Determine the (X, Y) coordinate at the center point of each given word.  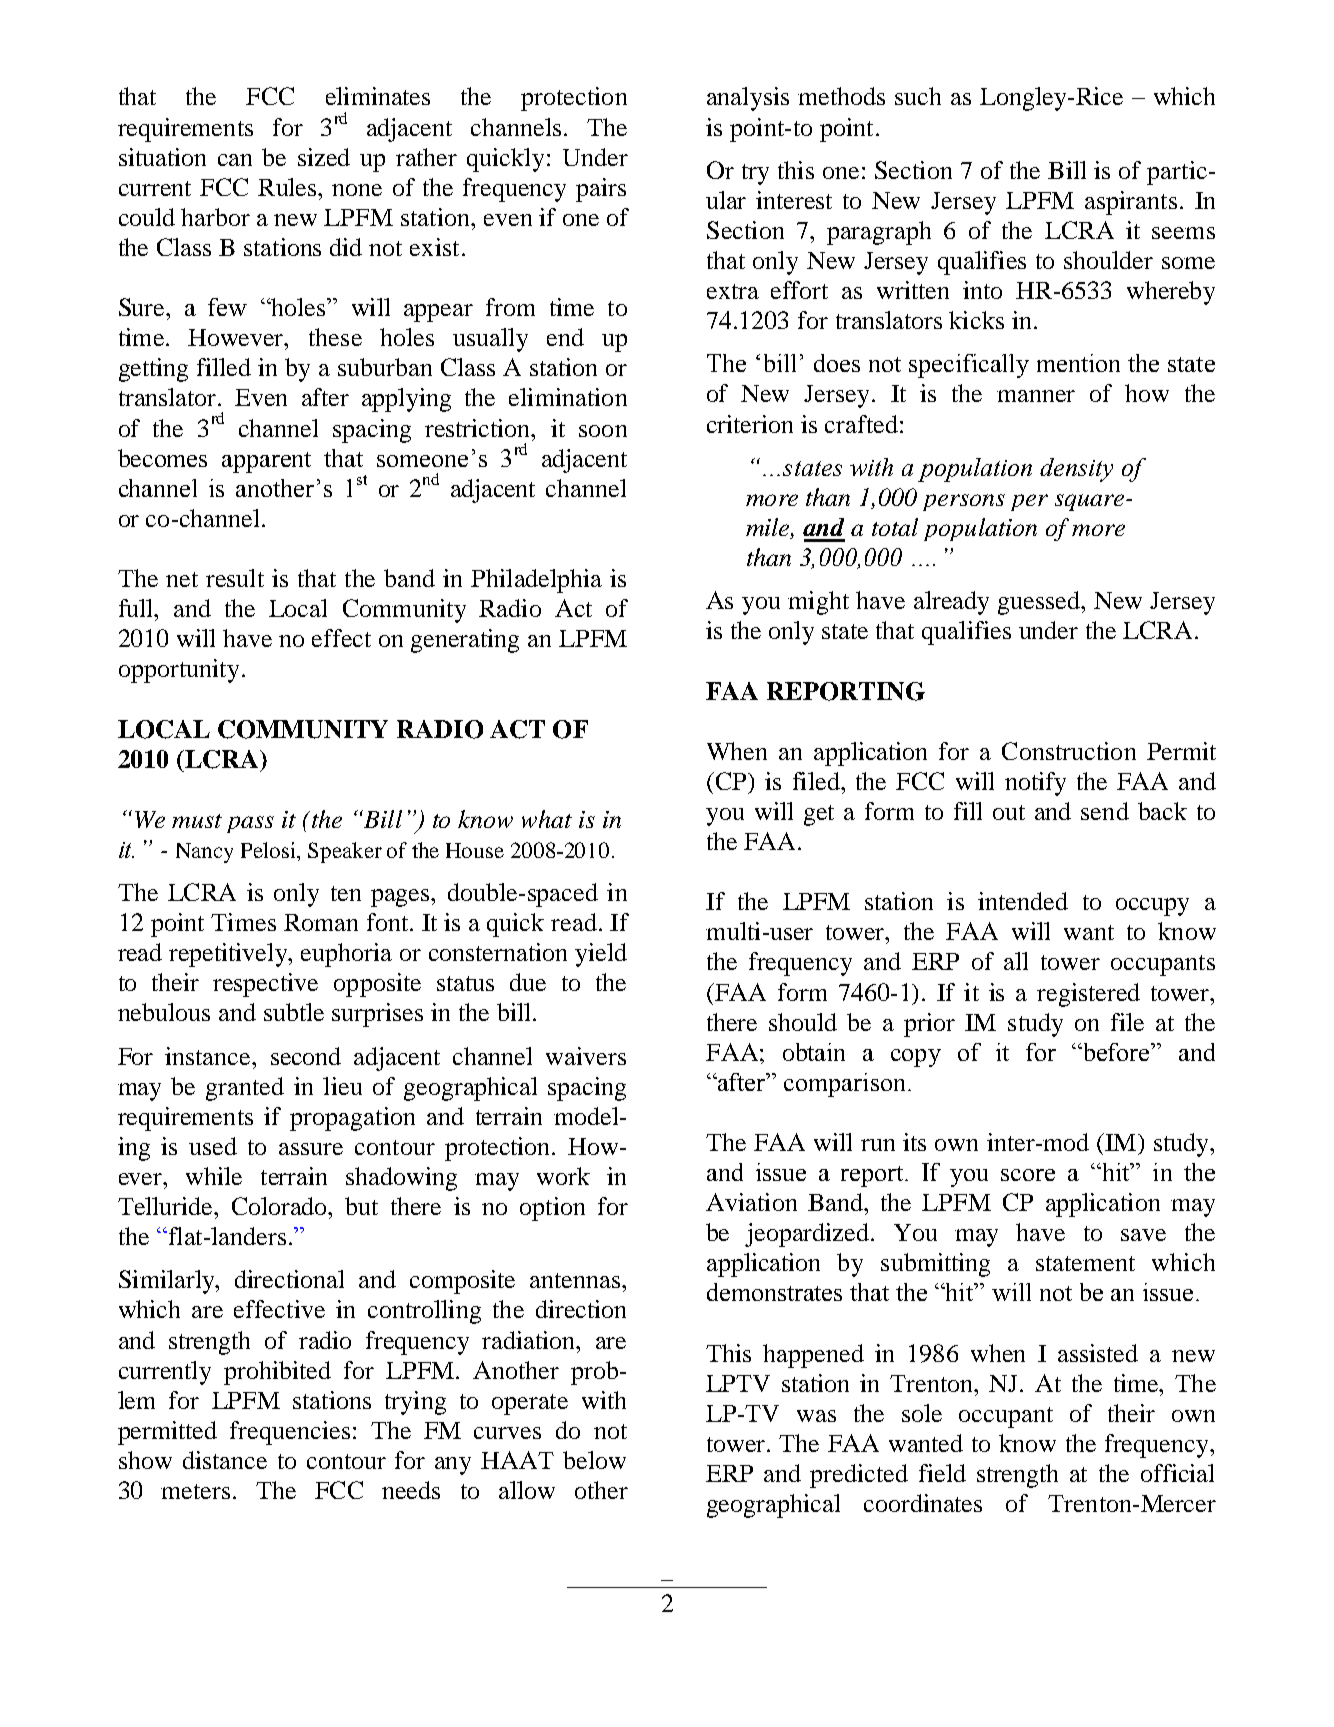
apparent (266, 462)
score (1028, 1175)
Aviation (751, 1202)
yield (601, 955)
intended (1023, 901)
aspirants (1131, 203)
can (235, 160)
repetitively (230, 955)
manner (1036, 396)
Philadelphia (536, 581)
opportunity (179, 671)
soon (603, 431)
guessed (1040, 603)
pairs (601, 190)
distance (225, 1460)
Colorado (281, 1206)
